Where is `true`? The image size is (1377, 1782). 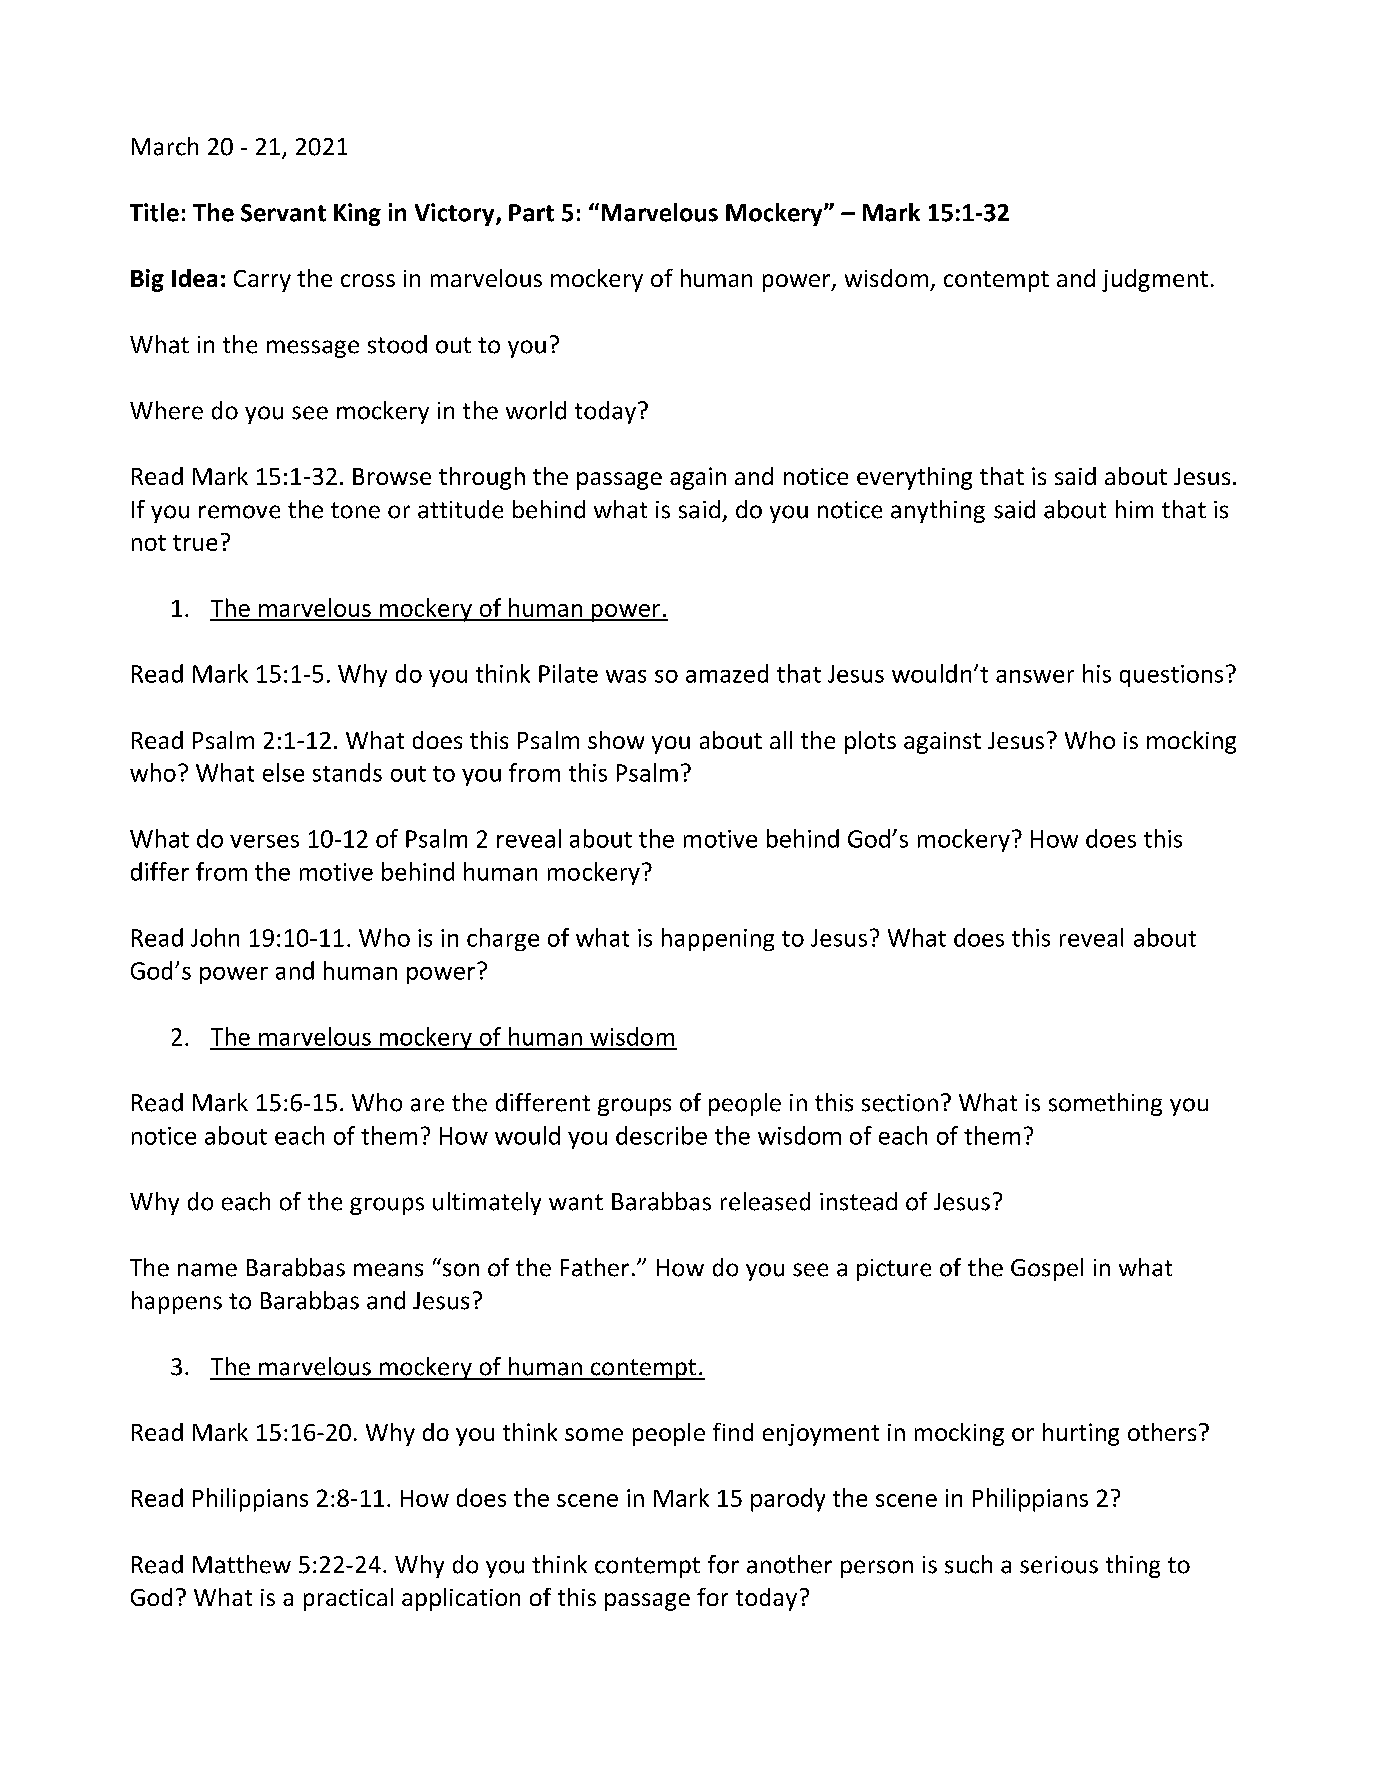
true is located at coordinates (195, 543).
